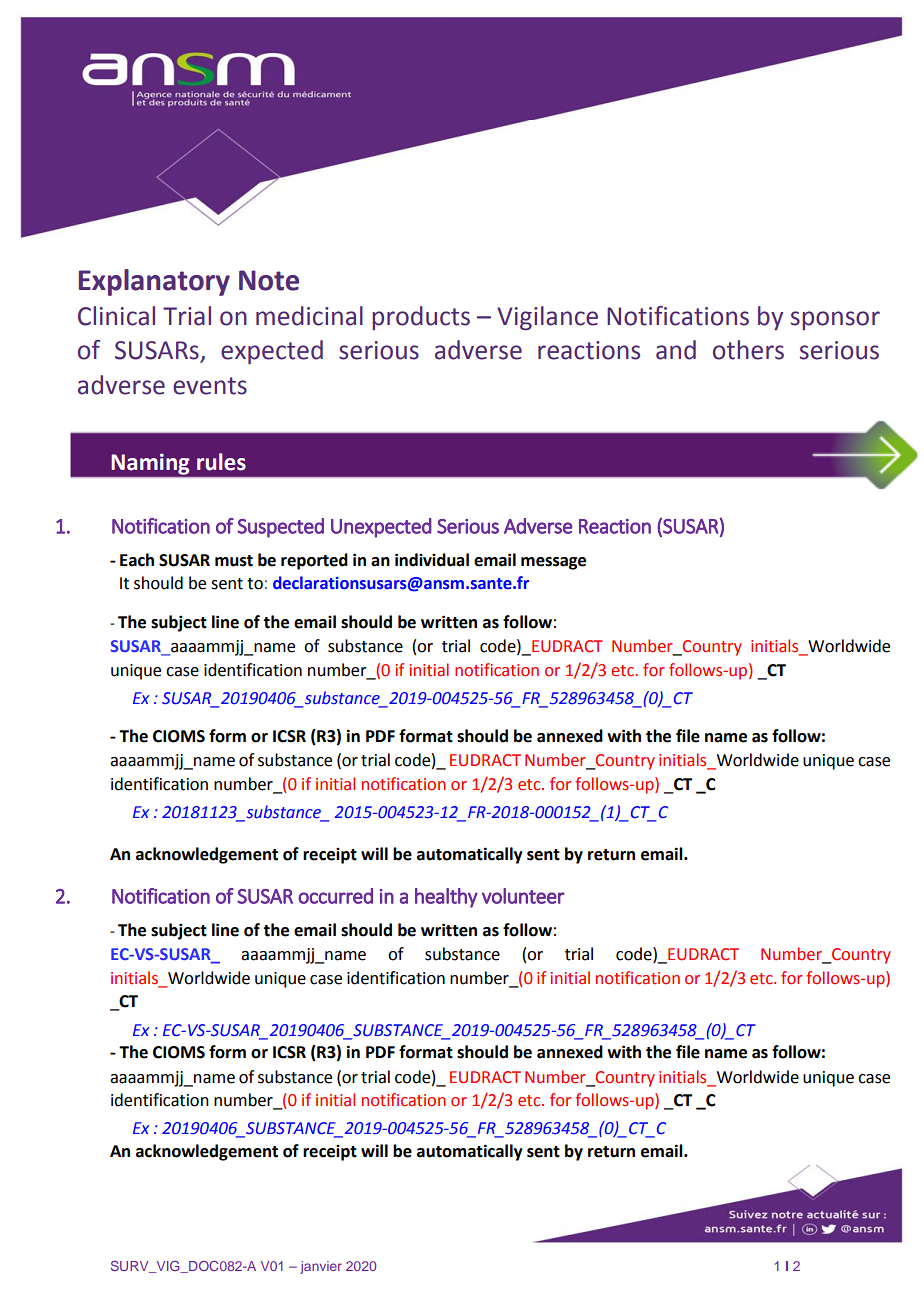  Describe the element at coordinates (523, 896) in the page. I see `volunteer` at that location.
